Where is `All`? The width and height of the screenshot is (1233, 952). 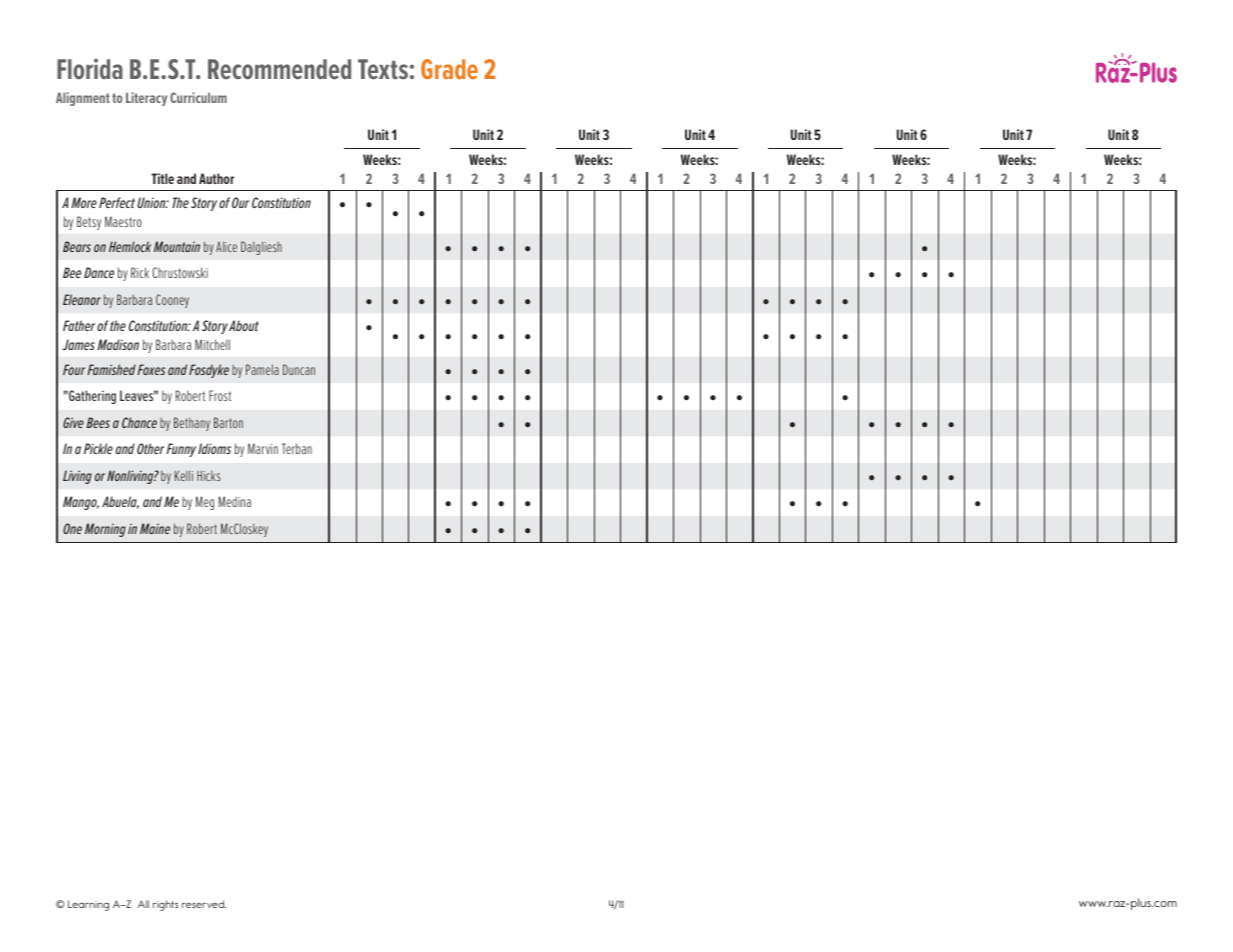
All is located at coordinates (143, 904).
